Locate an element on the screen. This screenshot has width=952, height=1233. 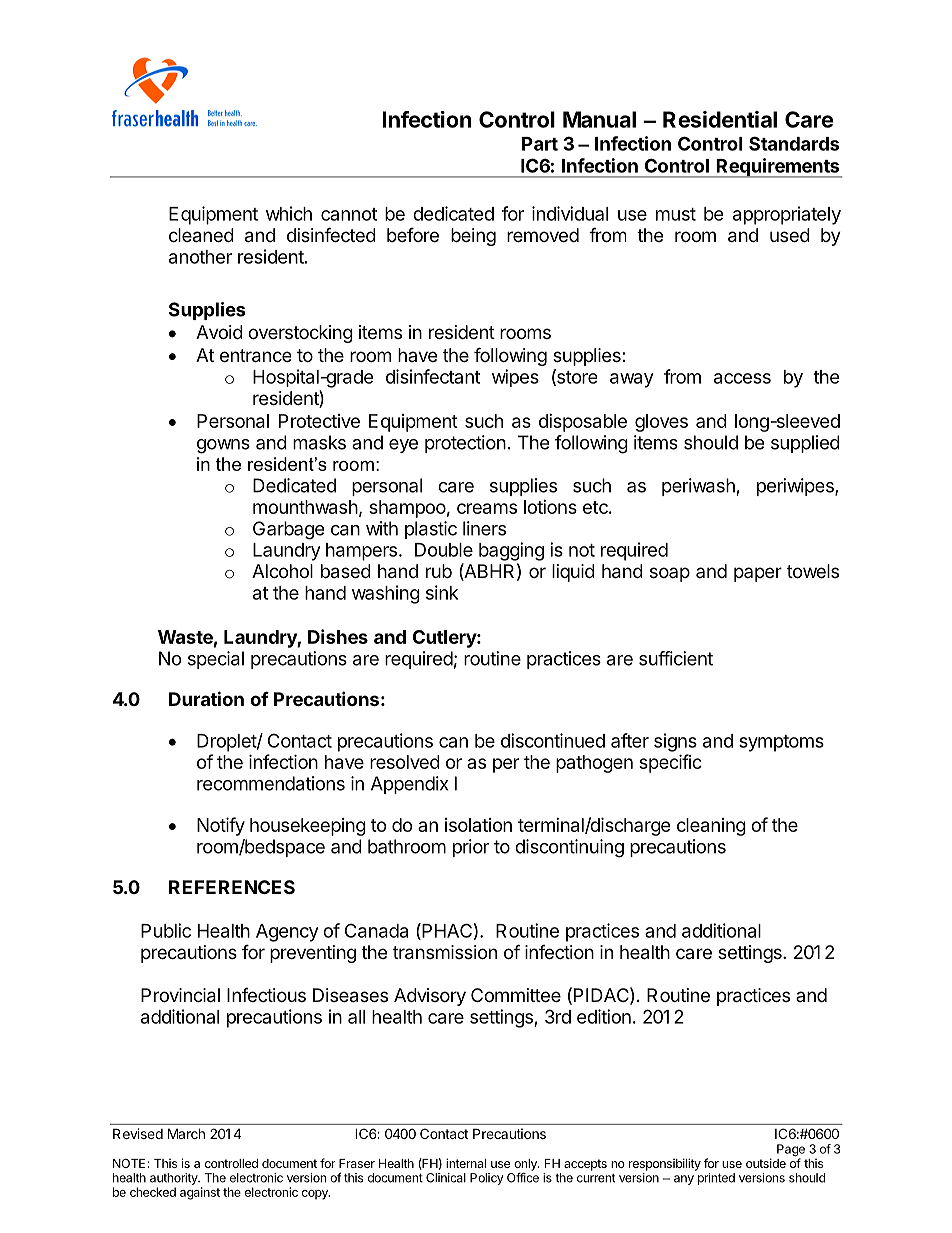
sufficient is located at coordinates (676, 658).
